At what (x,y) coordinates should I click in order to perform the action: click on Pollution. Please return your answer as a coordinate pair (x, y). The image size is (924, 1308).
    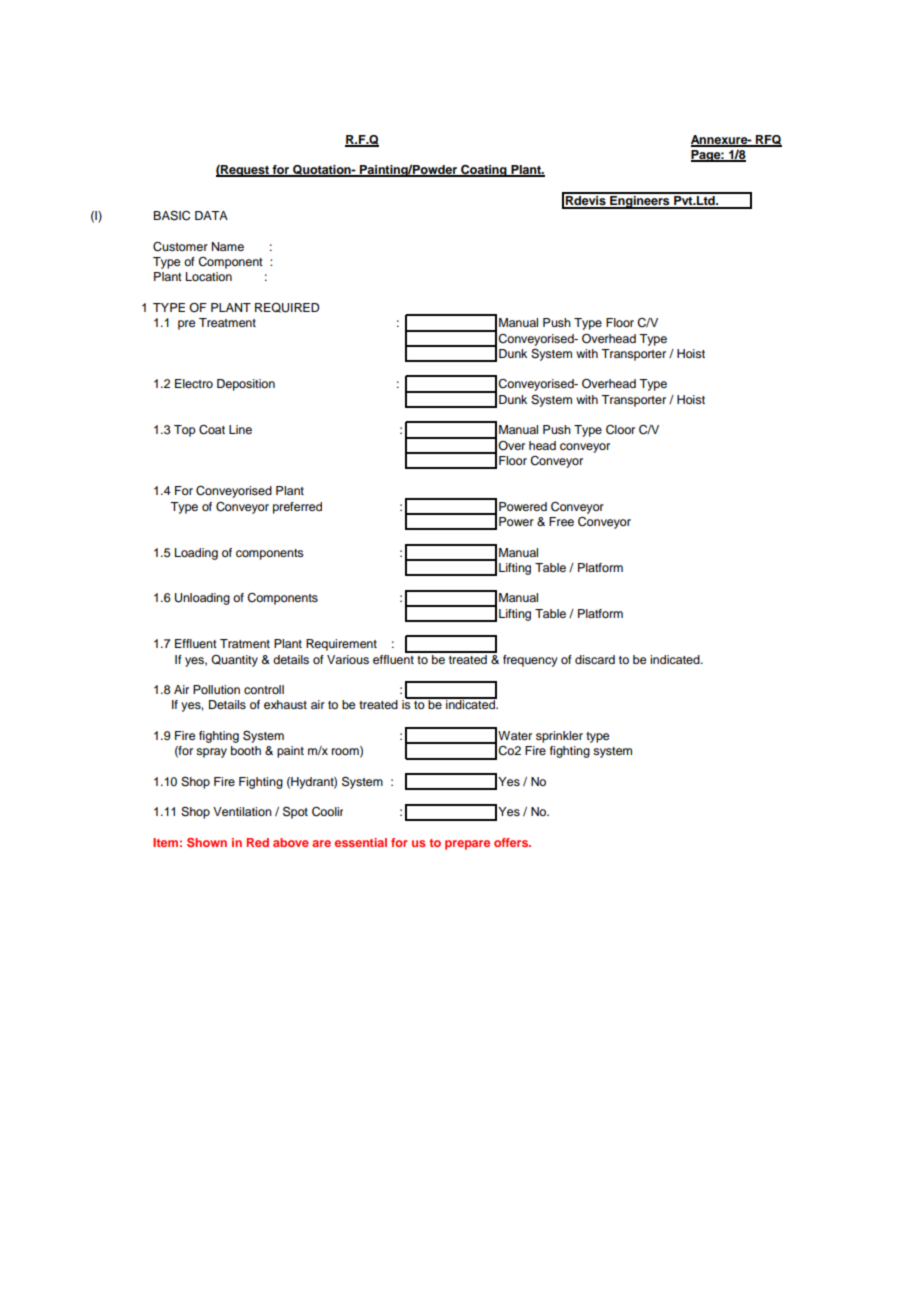
    Looking at the image, I should click on (216, 689).
